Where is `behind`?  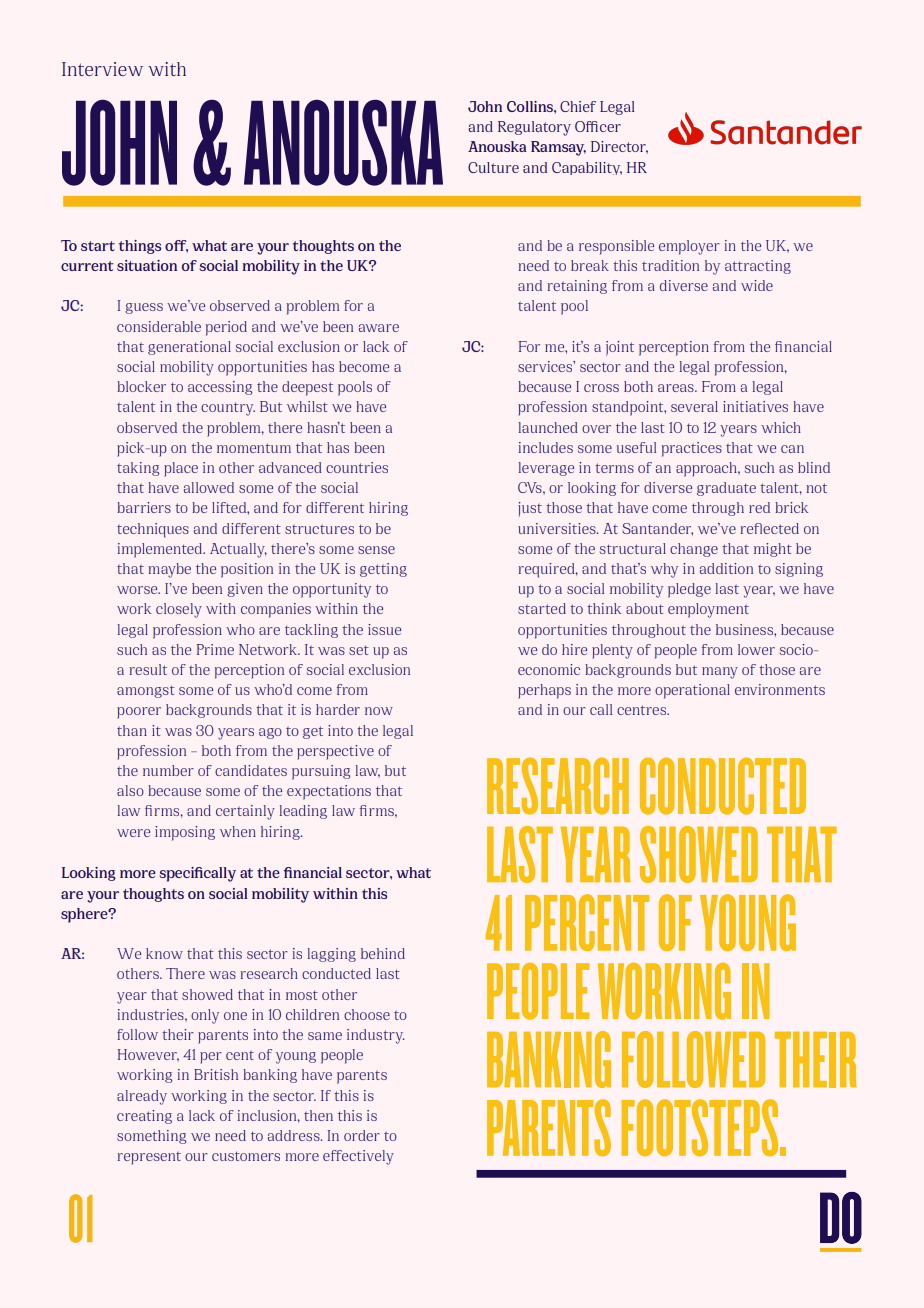
behind is located at coordinates (383, 953).
